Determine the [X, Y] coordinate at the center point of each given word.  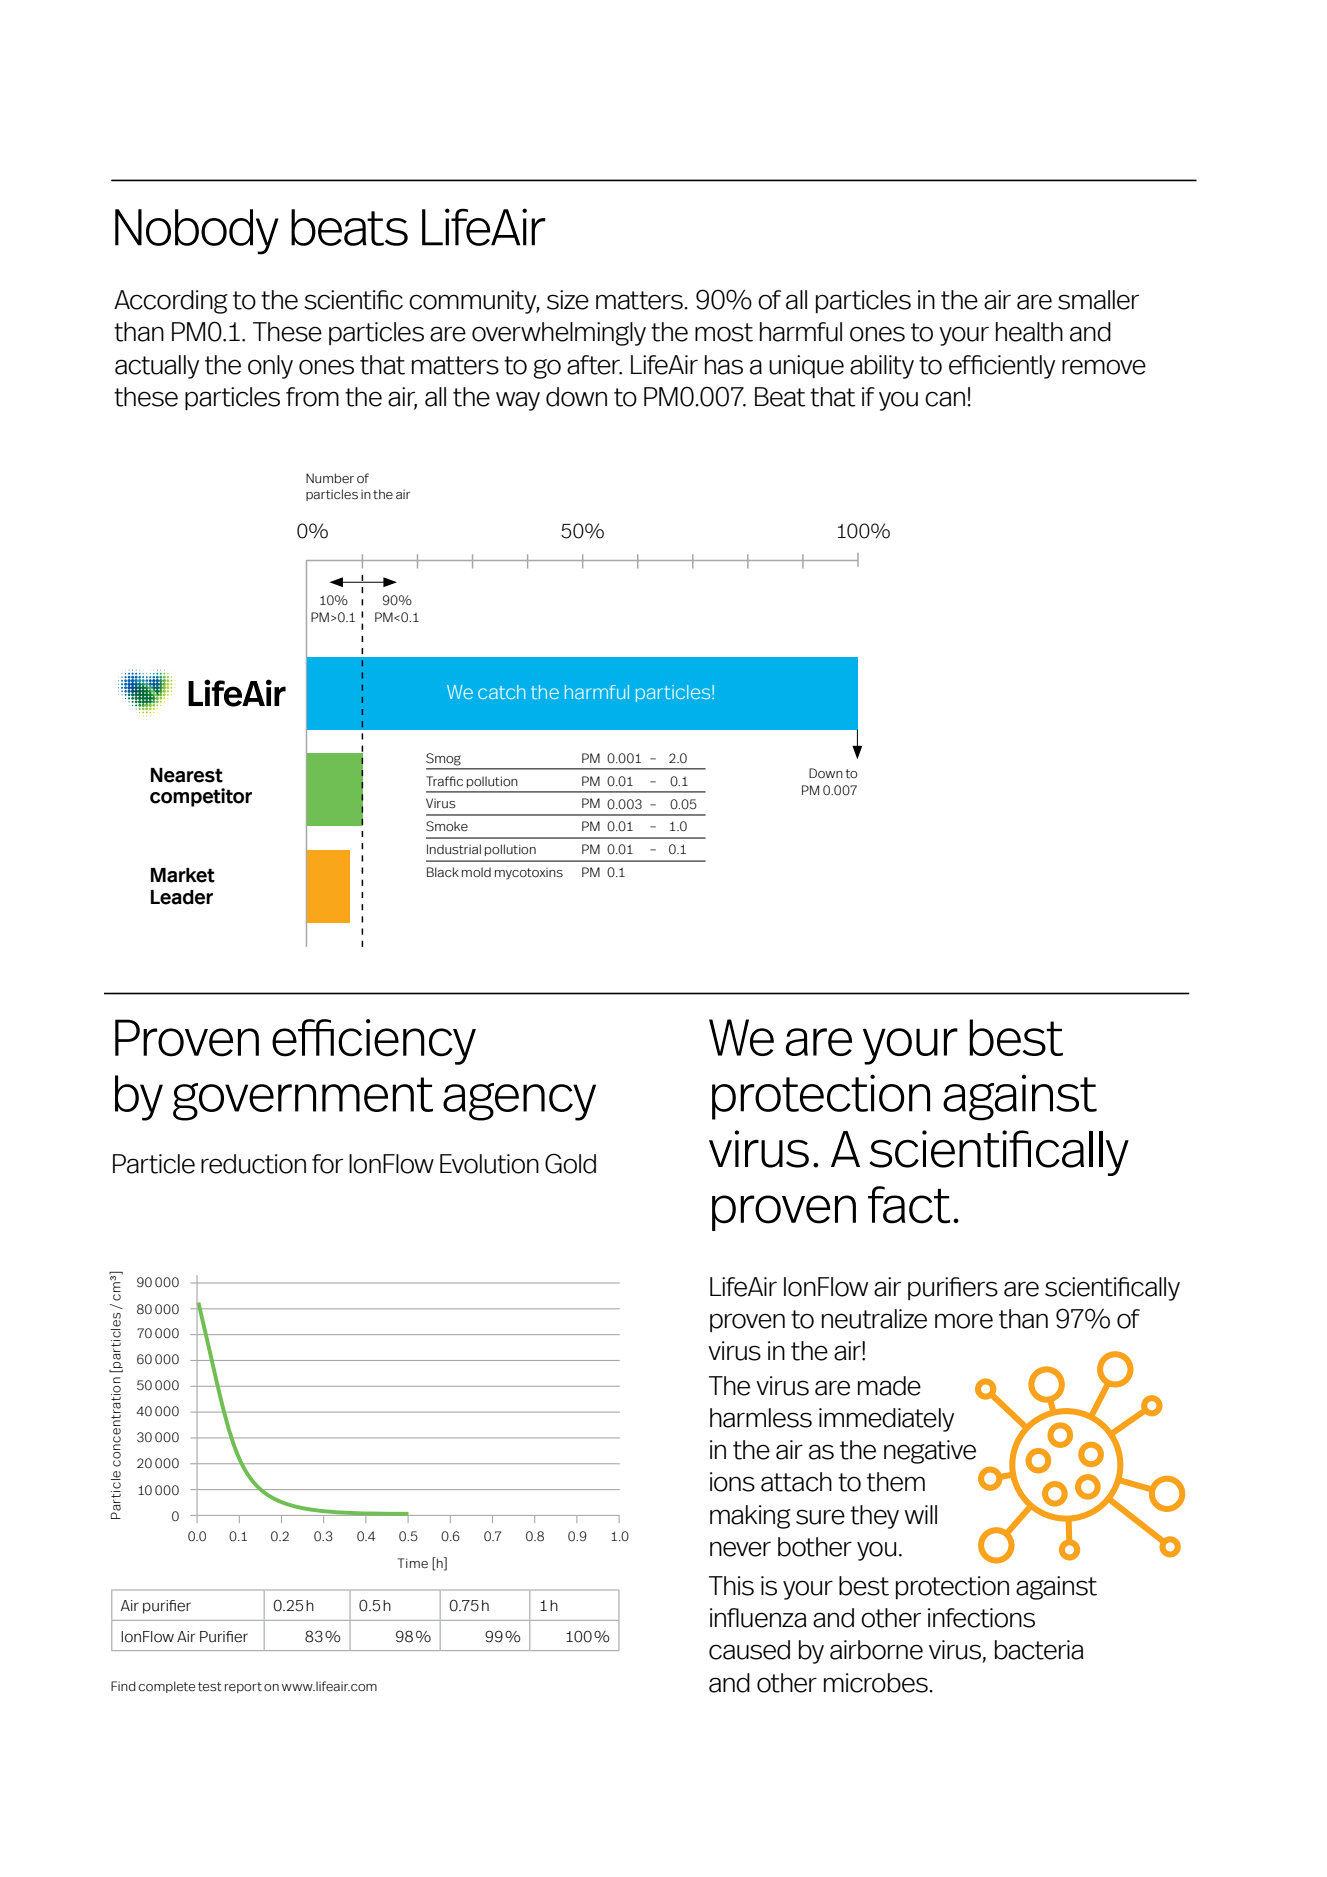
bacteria [1039, 1650]
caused [749, 1650]
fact [909, 1205]
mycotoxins [529, 874]
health [1029, 332]
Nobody [197, 232]
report [243, 1687]
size [568, 300]
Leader [182, 897]
